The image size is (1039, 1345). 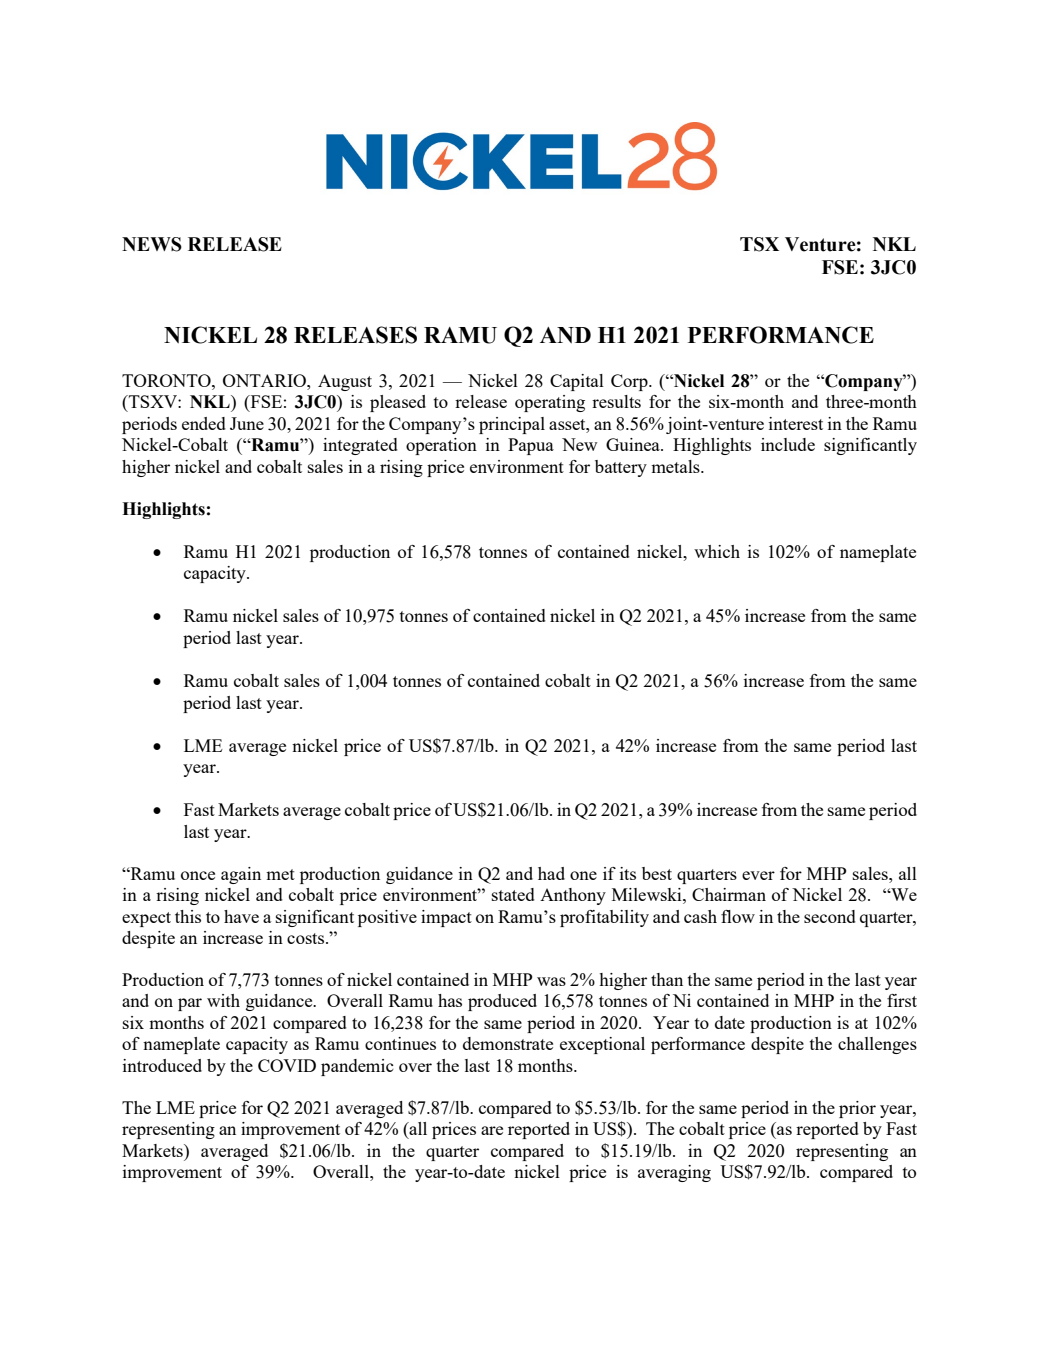 What do you see at coordinates (857, 1109) in the screenshot?
I see `prior` at bounding box center [857, 1109].
